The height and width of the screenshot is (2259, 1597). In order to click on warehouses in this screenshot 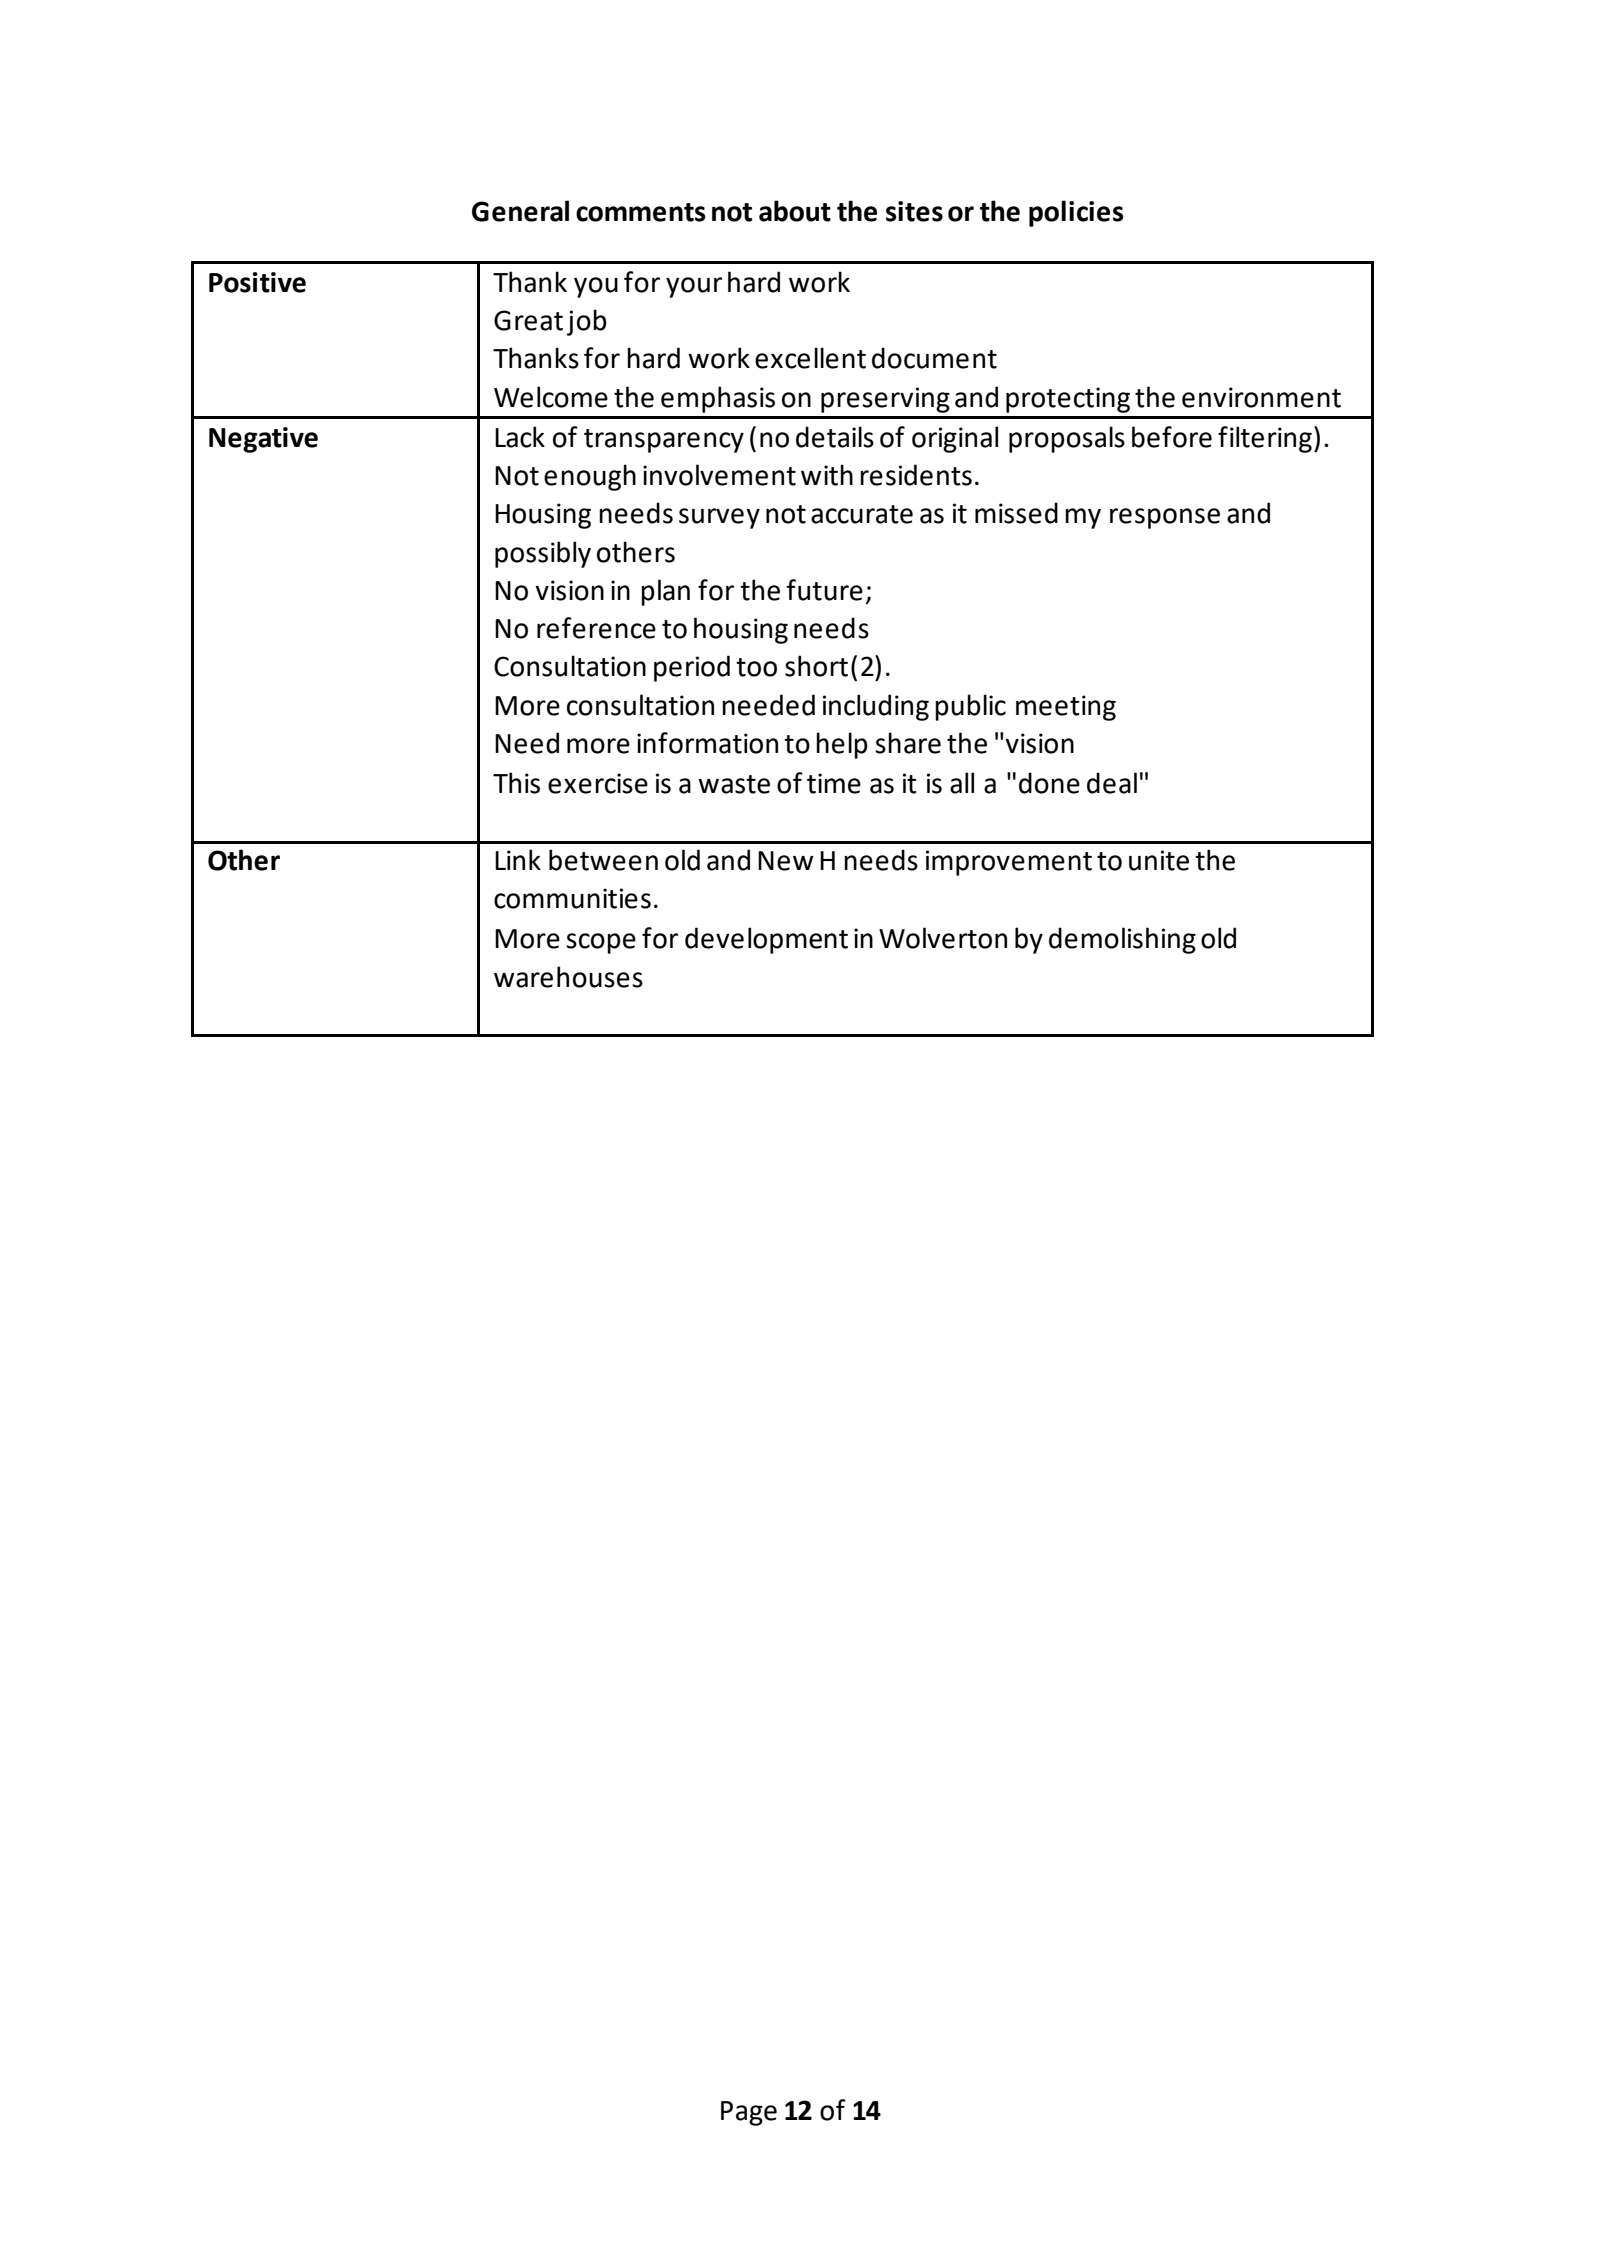, I will do `click(568, 977)`.
